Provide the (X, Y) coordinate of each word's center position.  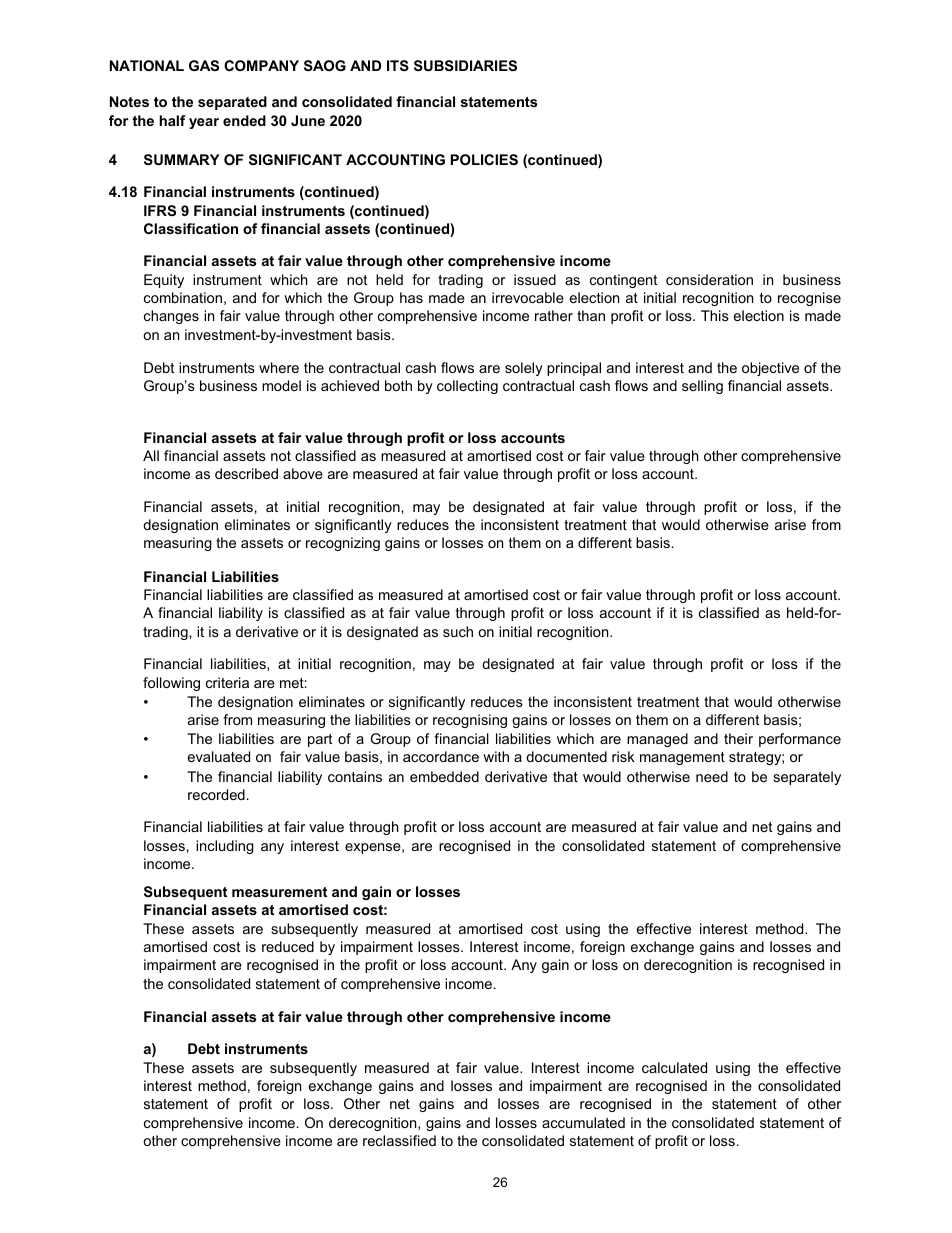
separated (232, 103)
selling (702, 387)
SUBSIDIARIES (465, 65)
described (246, 473)
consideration (709, 279)
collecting (467, 387)
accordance (441, 756)
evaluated (219, 756)
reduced (288, 946)
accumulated (583, 1122)
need (712, 776)
